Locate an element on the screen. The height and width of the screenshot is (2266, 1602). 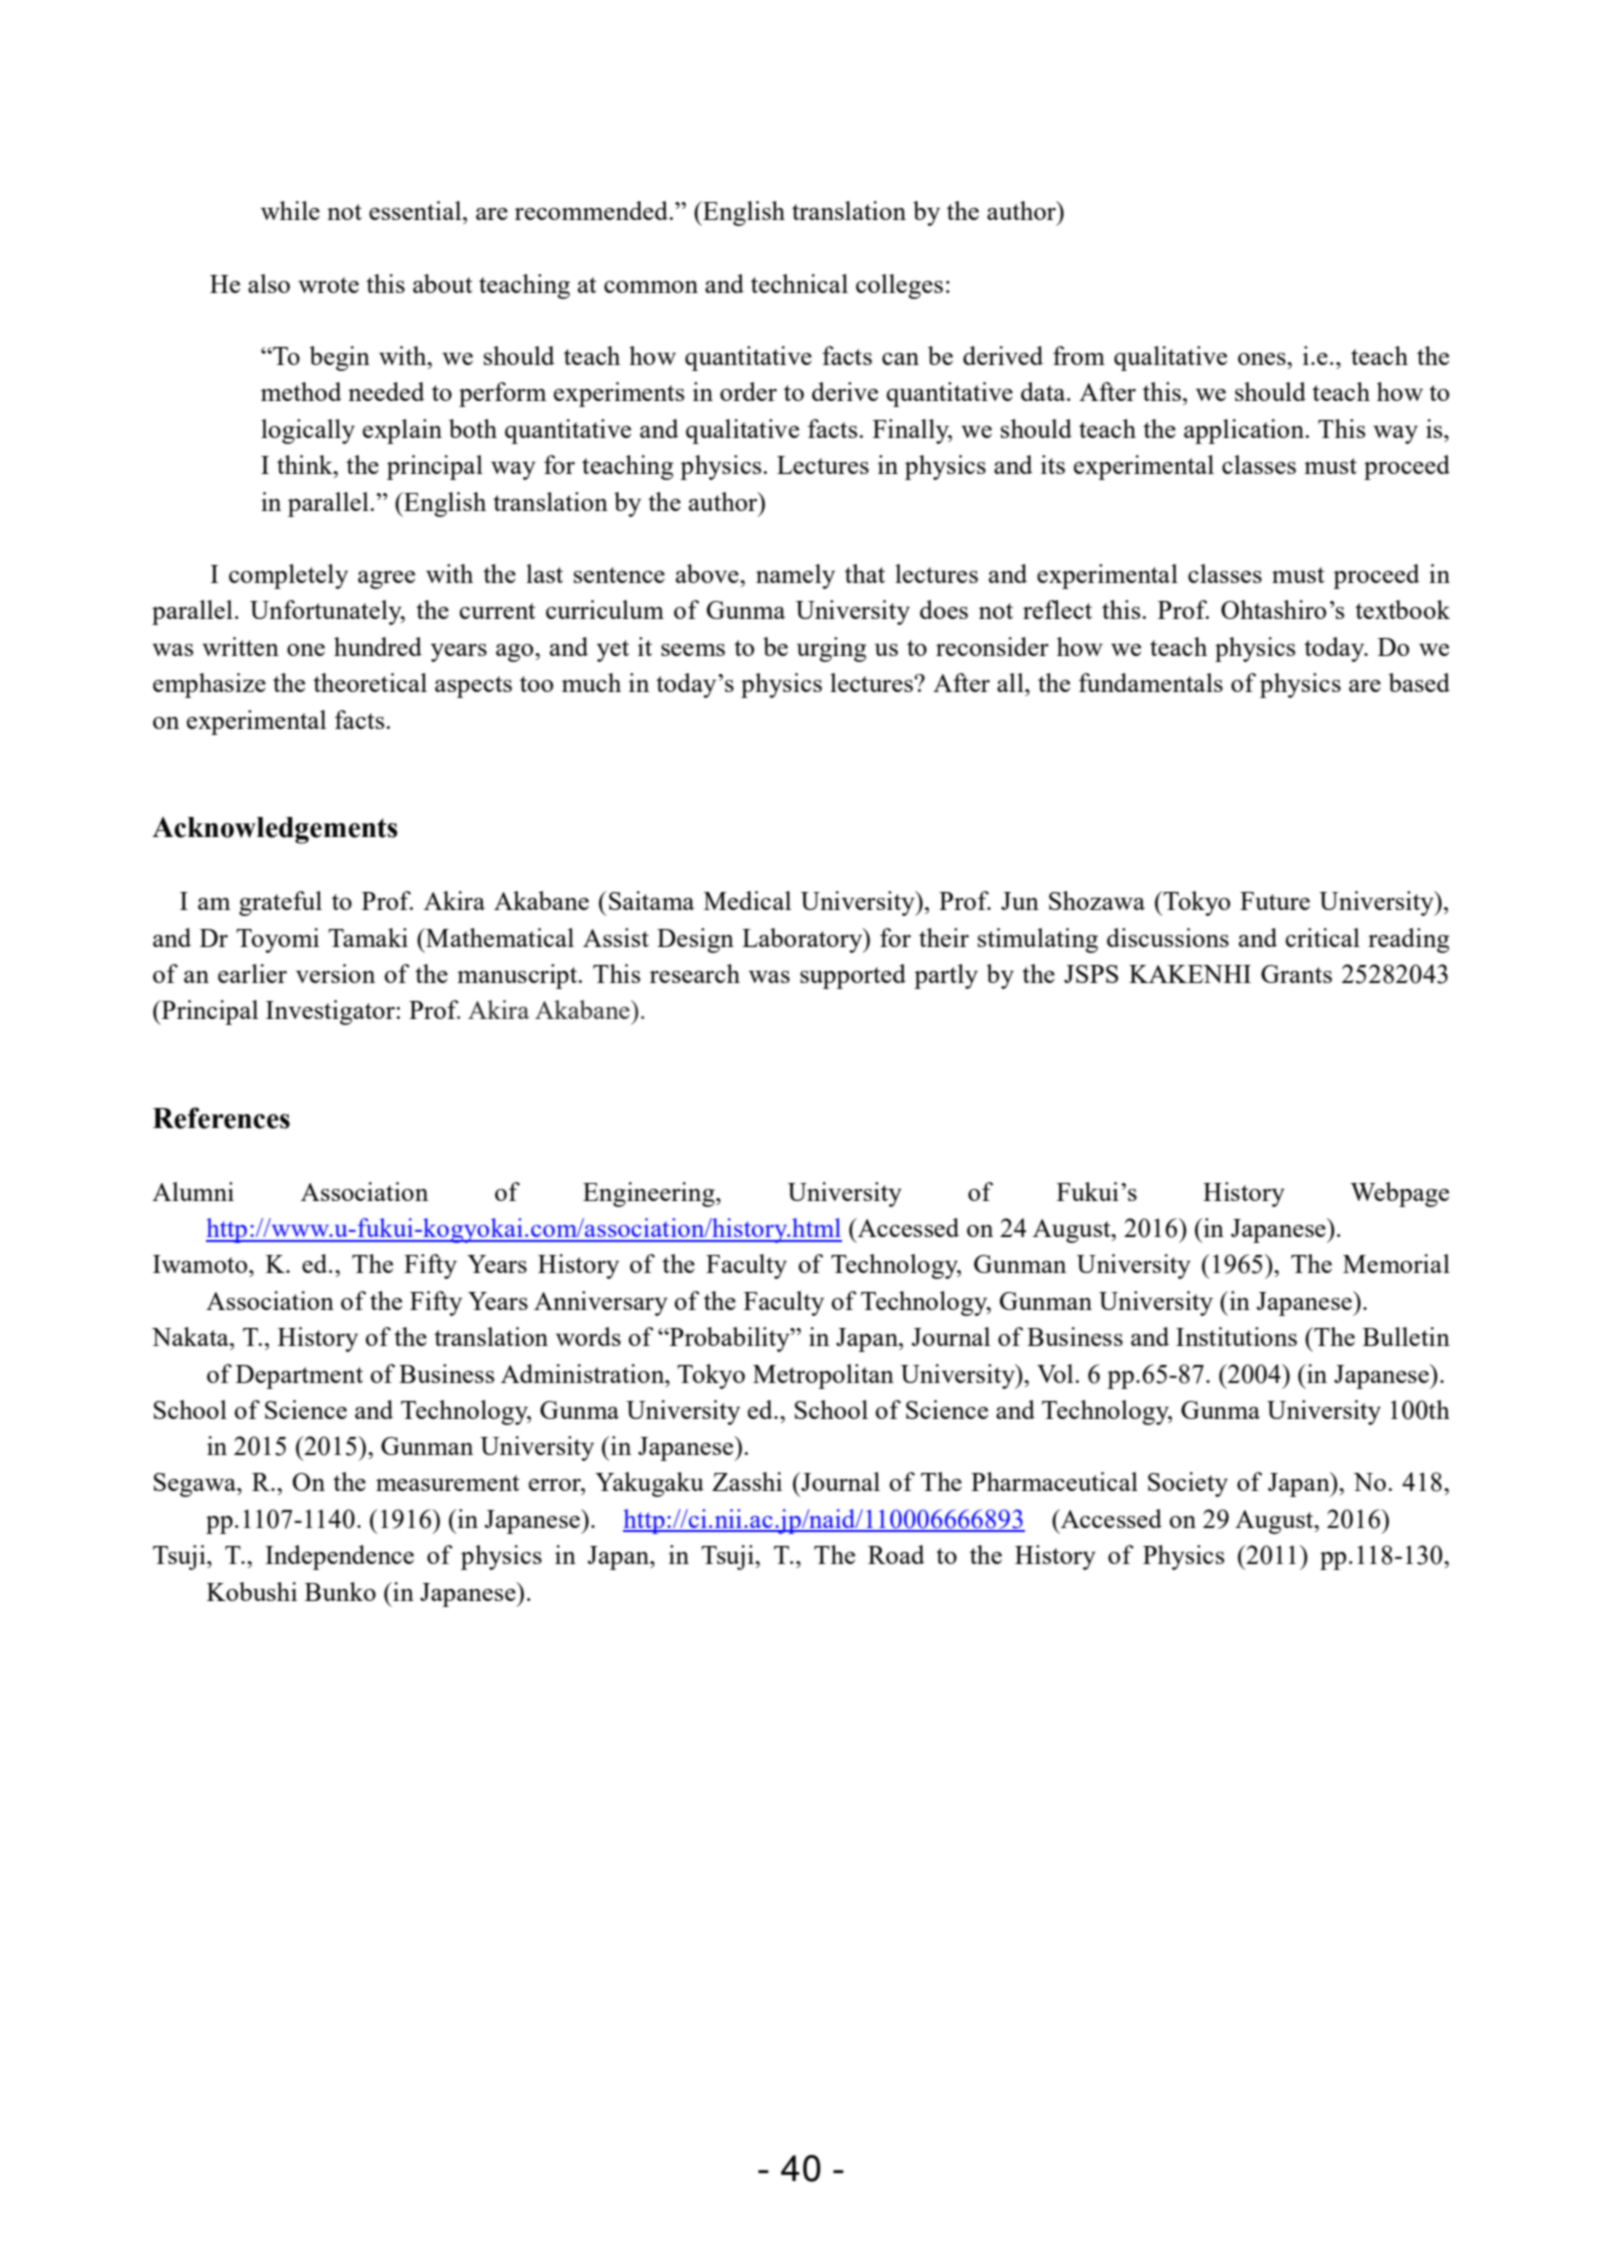
ones is located at coordinates (1263, 359).
